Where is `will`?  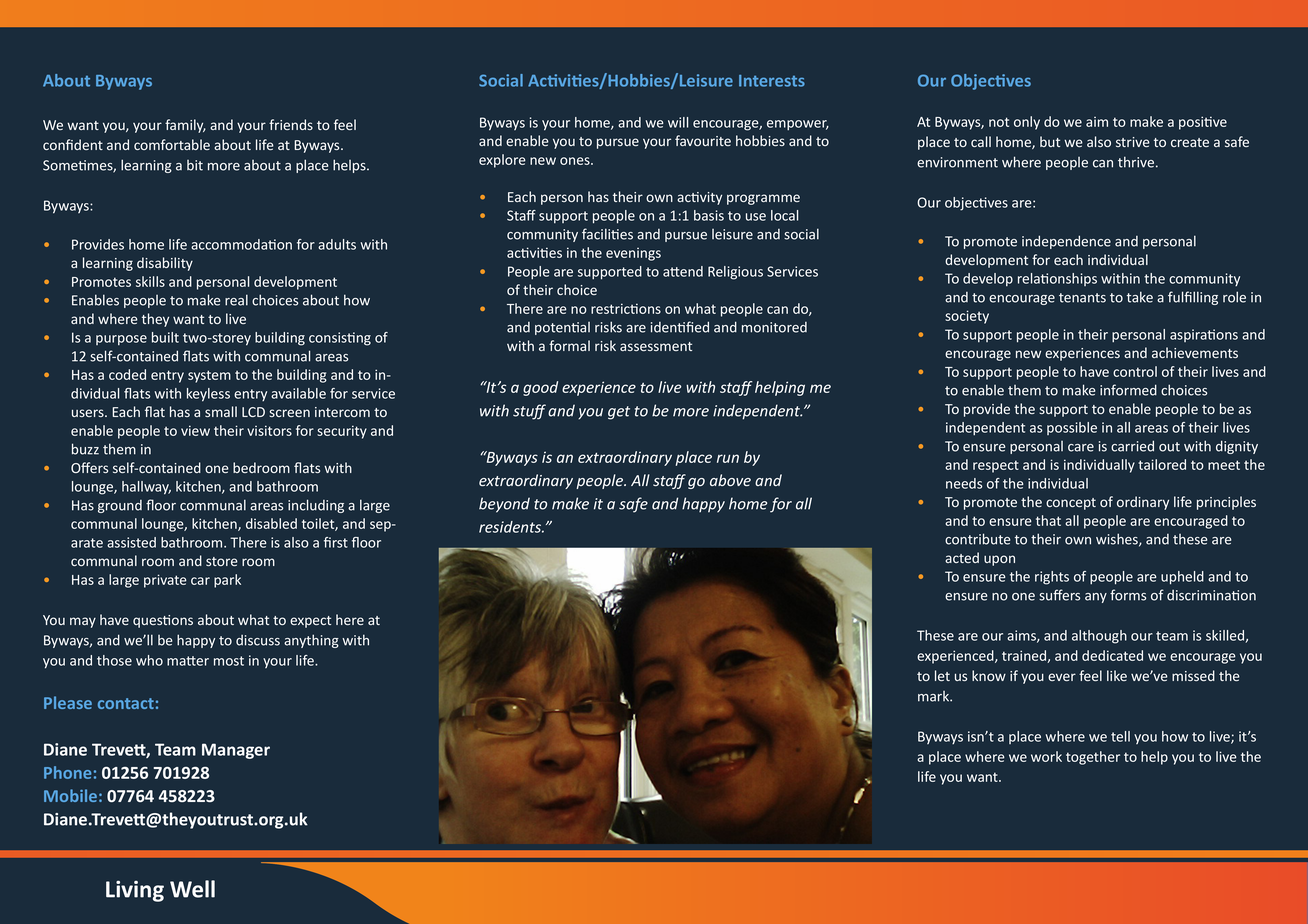 will is located at coordinates (678, 122).
